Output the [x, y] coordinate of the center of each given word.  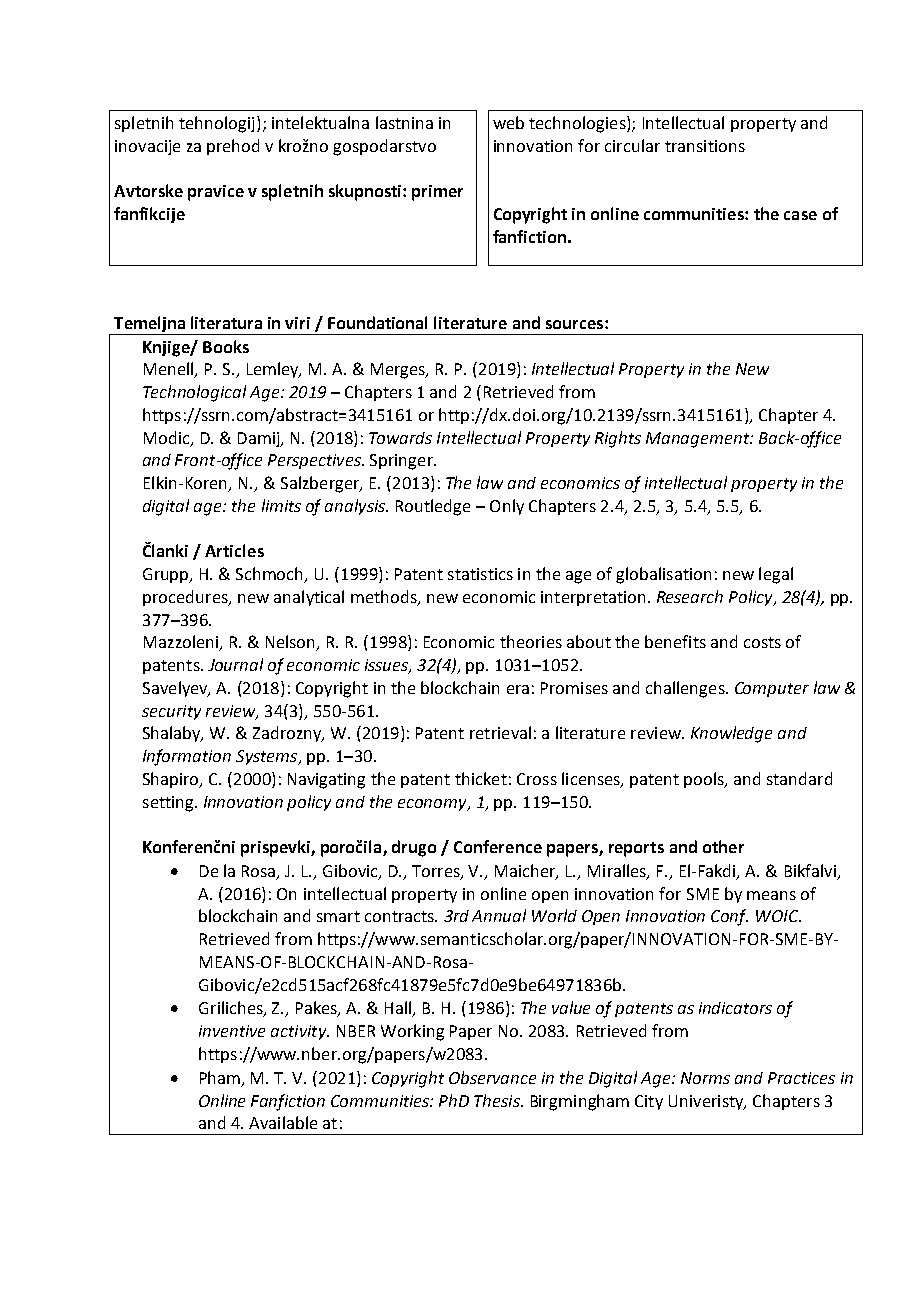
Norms [705, 1078]
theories [531, 641]
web [508, 122]
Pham [221, 1078]
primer [437, 193]
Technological [194, 393]
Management [699, 440]
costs [762, 642]
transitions [705, 146]
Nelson [292, 643]
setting [169, 804]
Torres [437, 872]
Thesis [498, 1100]
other [723, 846]
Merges [399, 371]
